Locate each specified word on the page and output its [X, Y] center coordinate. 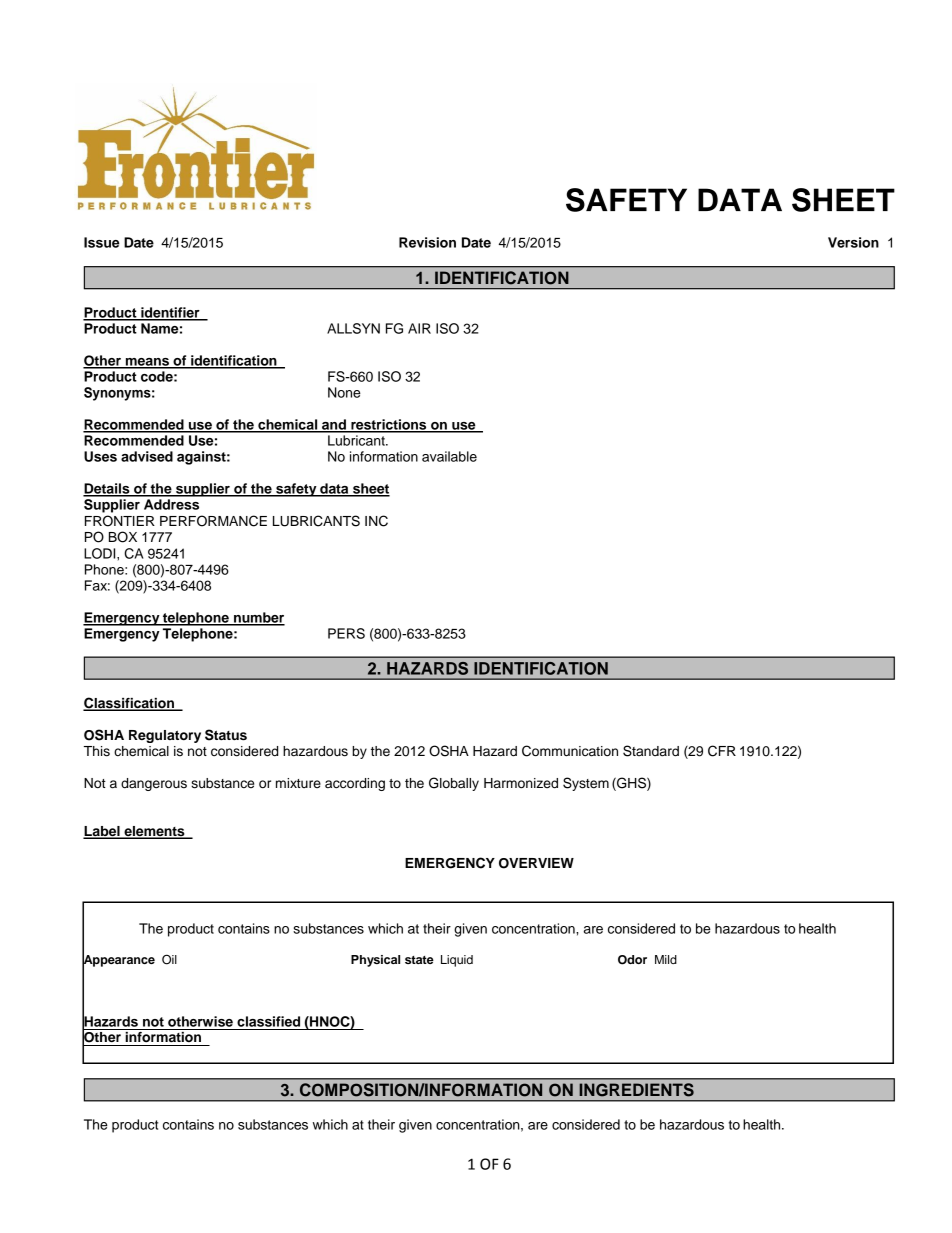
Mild [666, 959]
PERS [346, 633]
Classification [130, 704]
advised [147, 456]
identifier [170, 313]
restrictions [389, 425]
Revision [427, 242]
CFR [722, 751]
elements [154, 832]
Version [853, 242]
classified [268, 1021]
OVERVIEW [536, 863]
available [449, 456]
